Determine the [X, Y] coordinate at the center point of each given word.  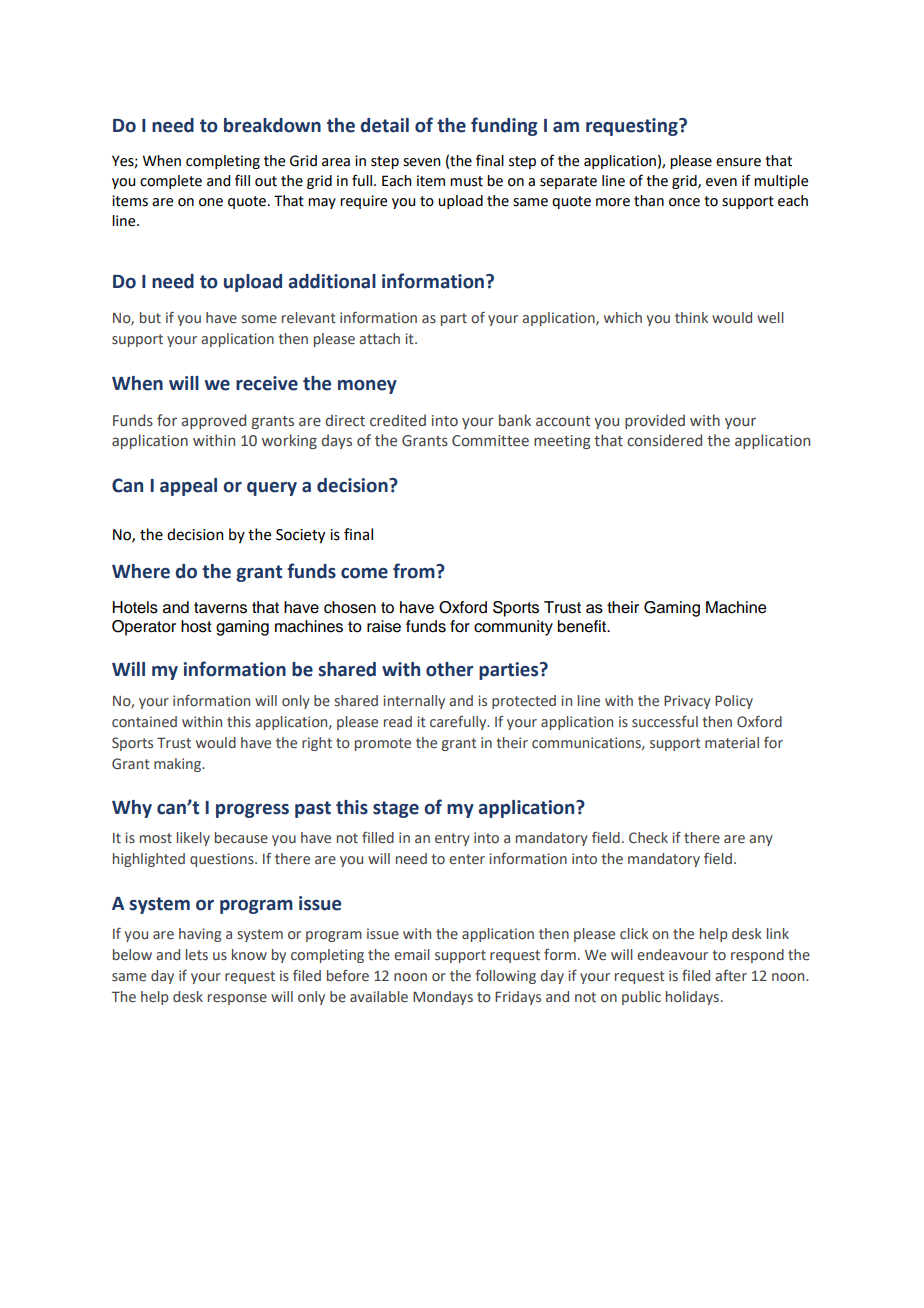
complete [171, 182]
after [731, 976]
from [415, 571]
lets [197, 954]
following [505, 977]
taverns [220, 608]
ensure [738, 162]
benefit [583, 626]
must [466, 181]
